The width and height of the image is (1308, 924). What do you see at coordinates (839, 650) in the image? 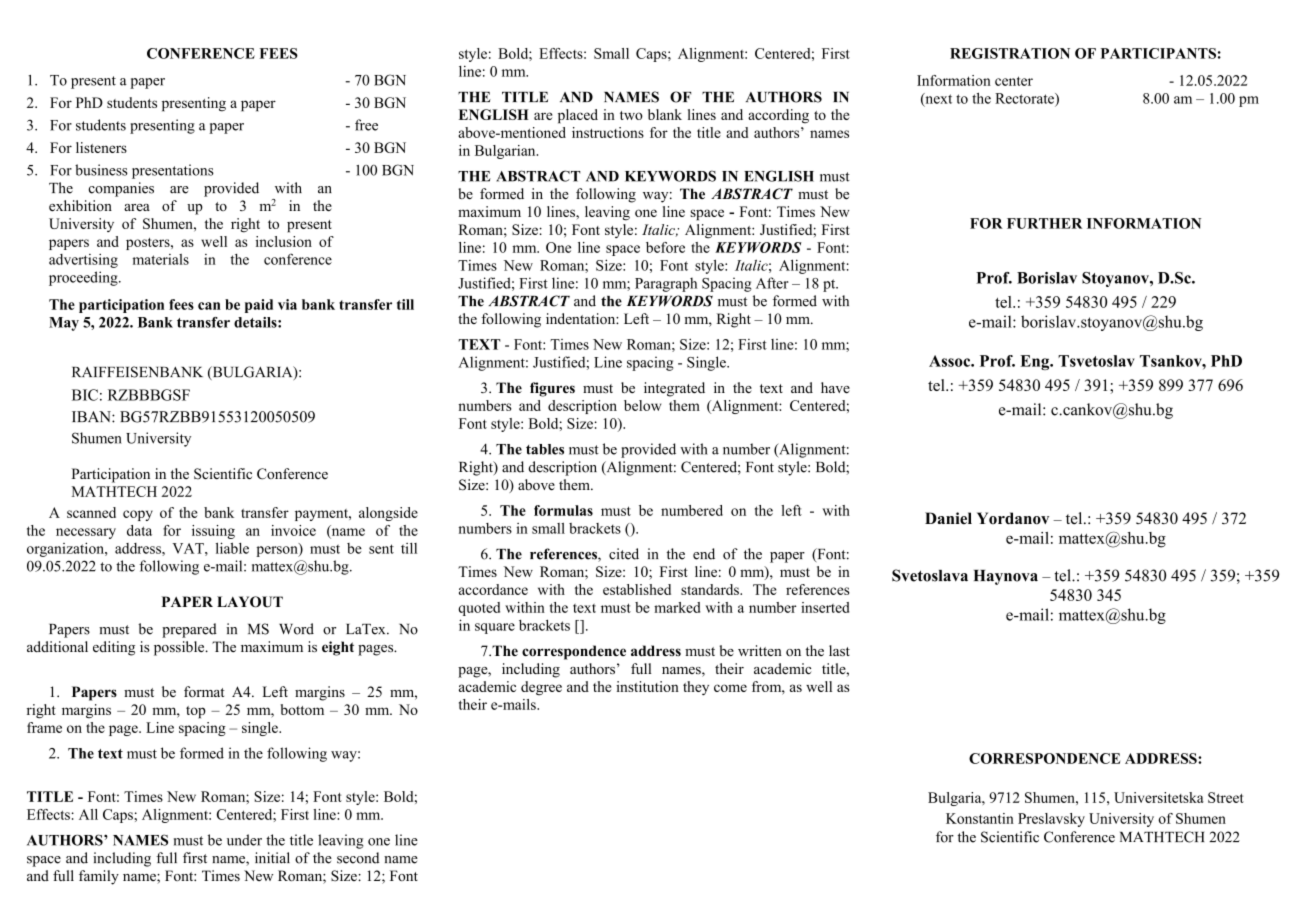
I see `last` at bounding box center [839, 650].
